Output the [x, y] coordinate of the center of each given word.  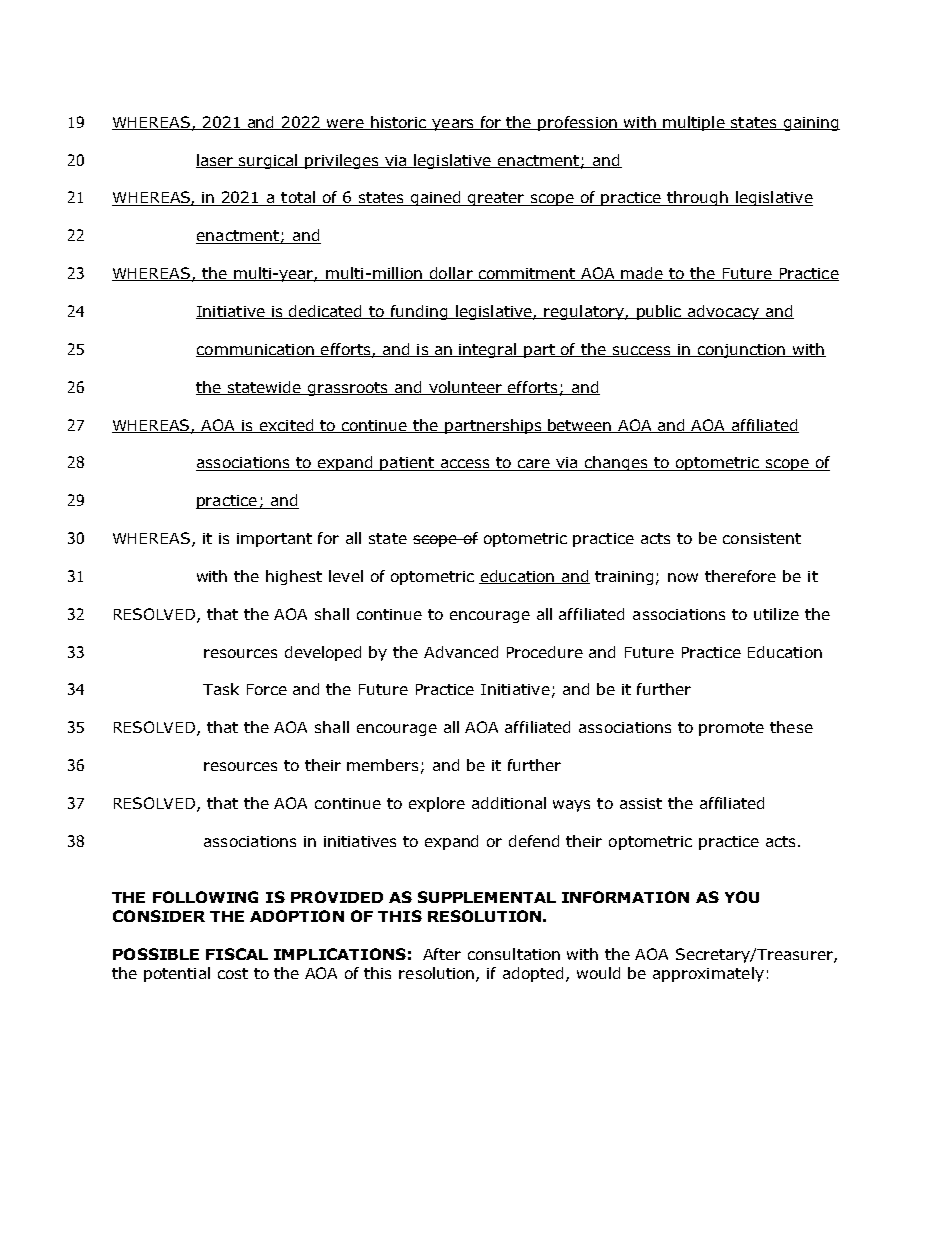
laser [216, 161]
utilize [776, 614]
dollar [451, 274]
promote [731, 729]
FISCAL [237, 954]
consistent [762, 538]
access [465, 465]
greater [496, 199]
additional [509, 803]
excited [286, 426]
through [698, 198]
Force [267, 689]
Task [221, 689]
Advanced [461, 652]
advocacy [723, 312]
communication [256, 350]
